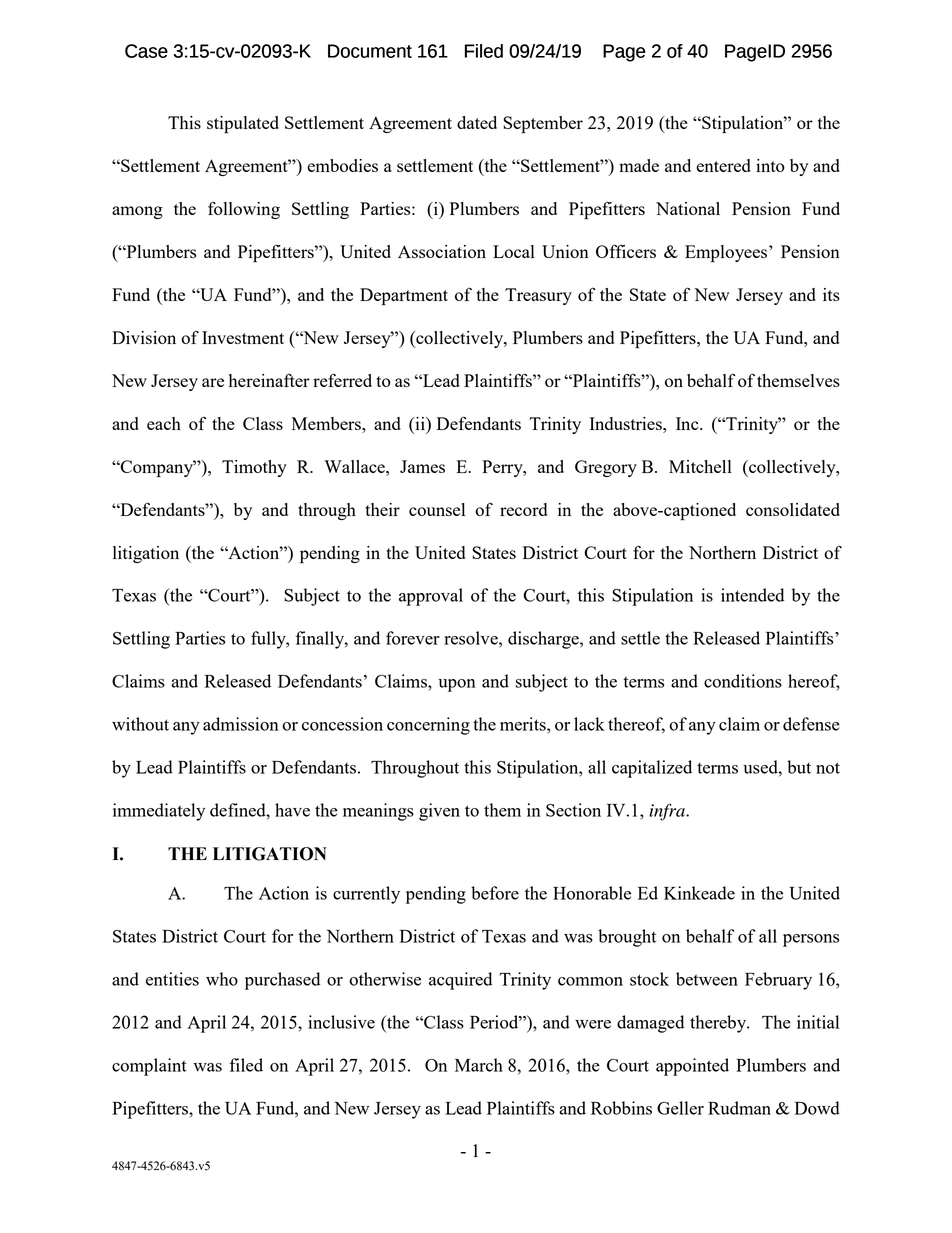 This screenshot has height=1233, width=952. I want to click on complaint, so click(149, 1067).
